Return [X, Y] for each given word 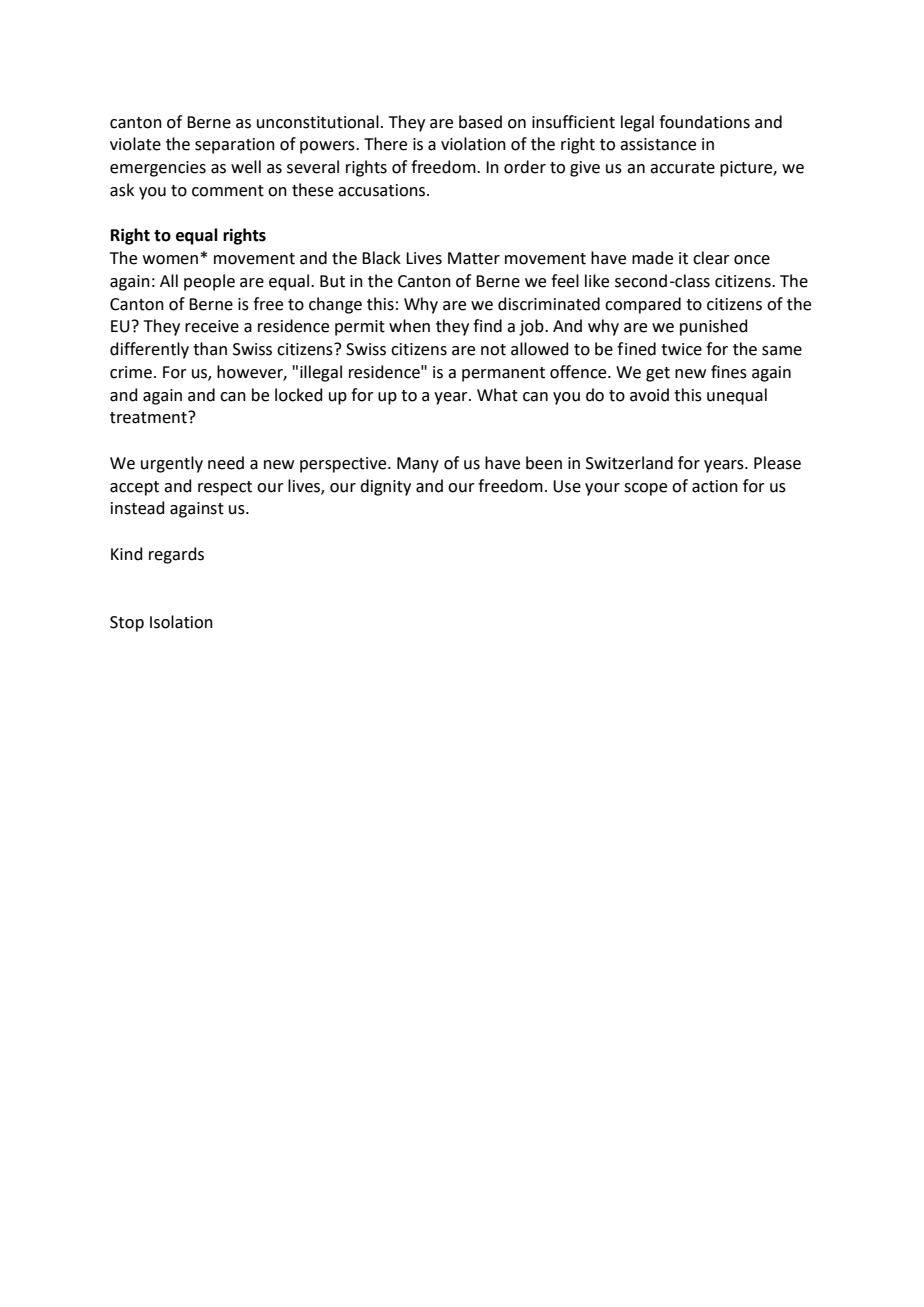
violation [473, 144]
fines [729, 372]
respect [225, 488]
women [170, 260]
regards [176, 555]
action [715, 486]
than [210, 349]
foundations [704, 122]
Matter [474, 258]
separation [235, 146]
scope [645, 489]
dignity [385, 487]
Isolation [181, 622]
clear [711, 258]
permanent [503, 374]
